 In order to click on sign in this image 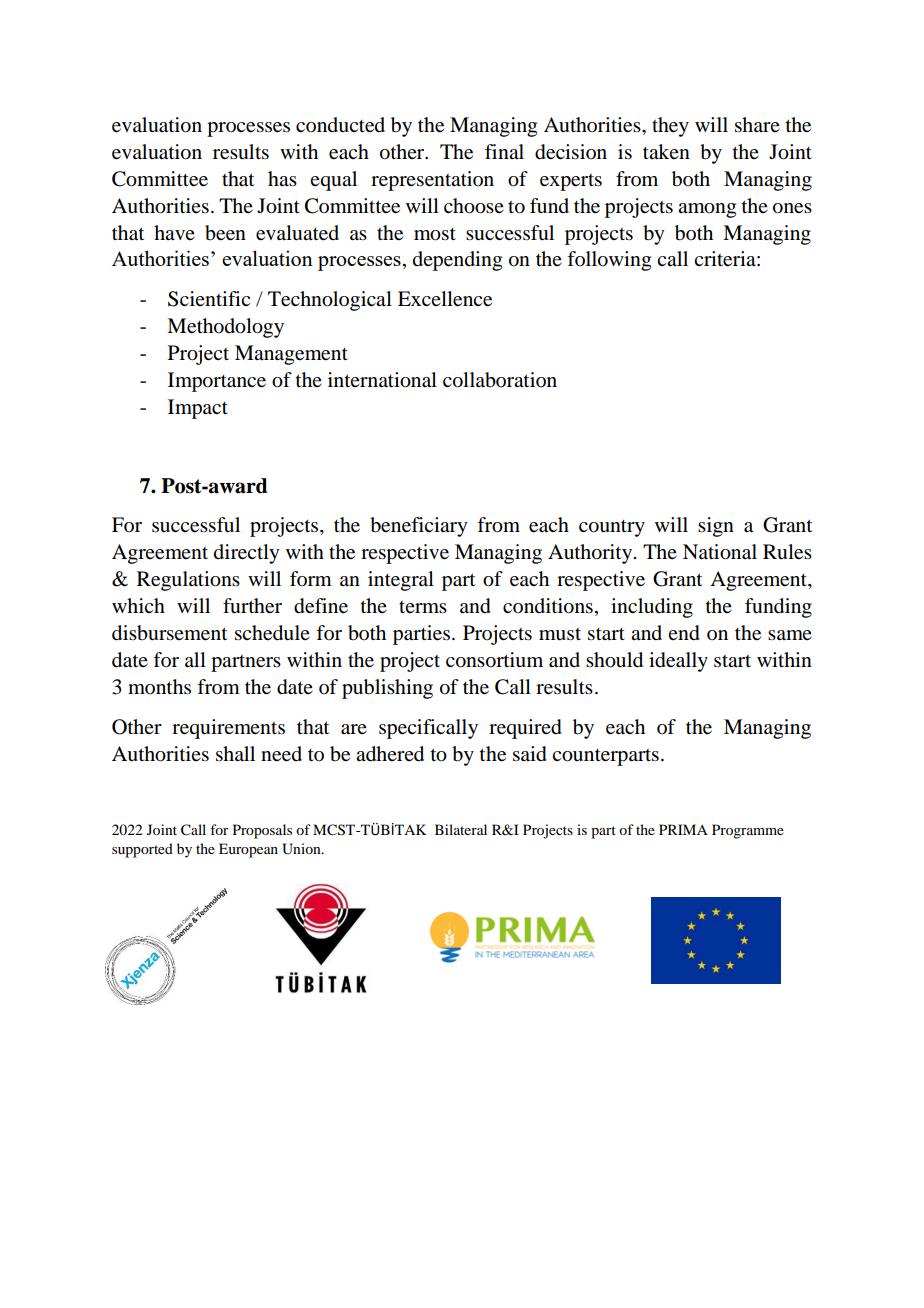, I will do `click(716, 527)`.
